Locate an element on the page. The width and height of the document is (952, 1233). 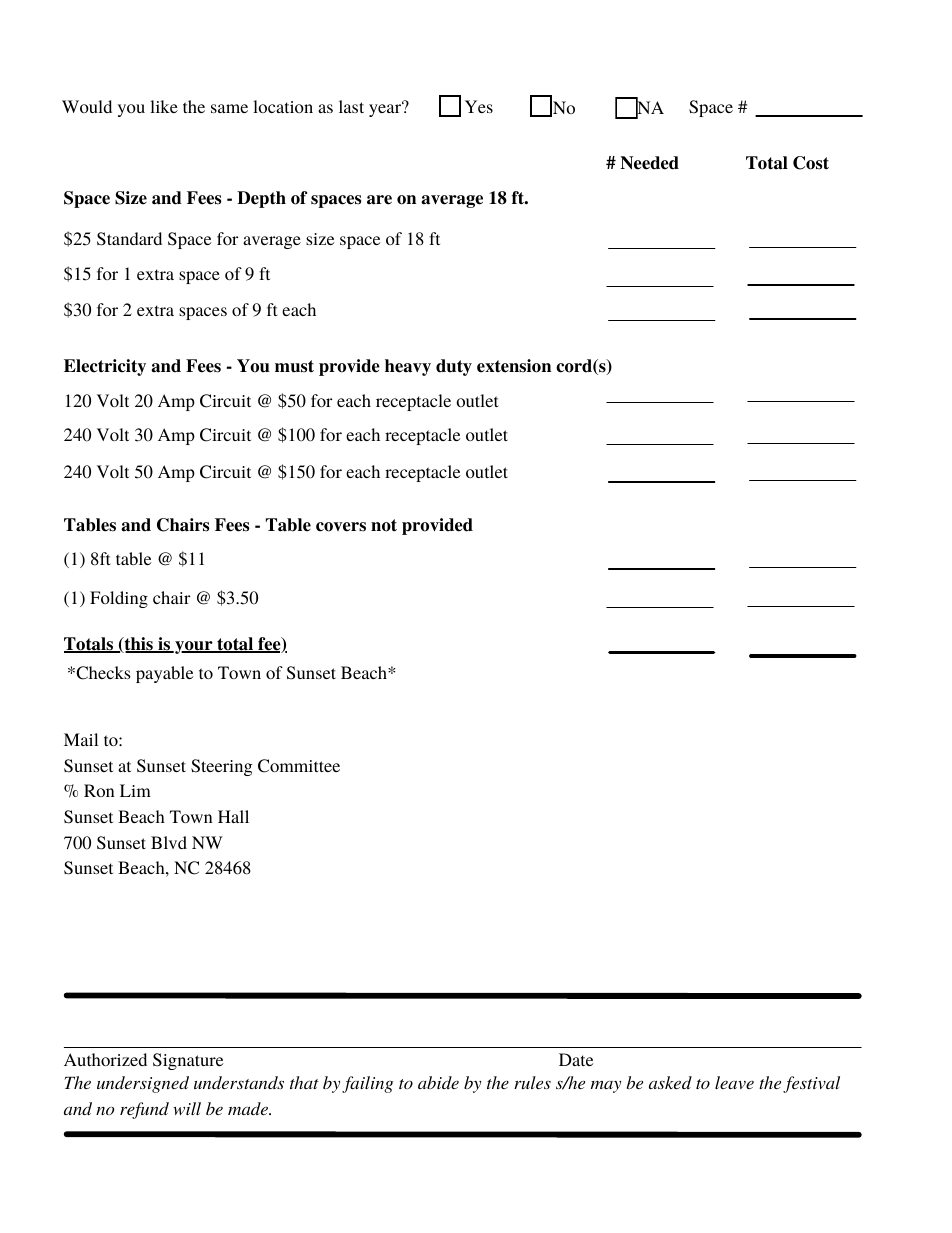
Electricity is located at coordinates (105, 367).
